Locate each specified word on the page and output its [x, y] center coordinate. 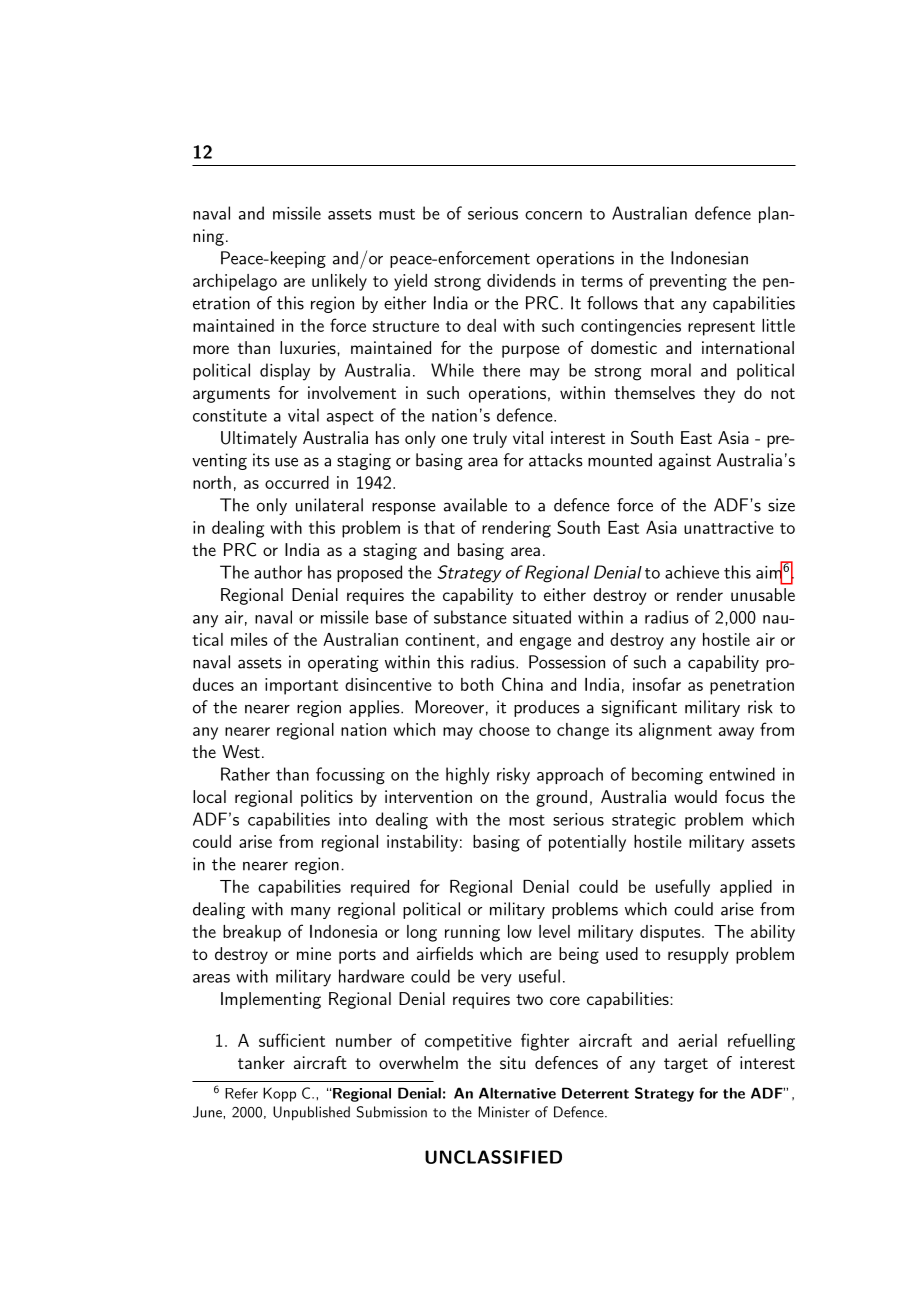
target [686, 1065]
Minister [504, 1112]
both [477, 684]
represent [721, 328]
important [301, 686]
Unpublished [311, 1113]
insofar [657, 684]
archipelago [235, 282]
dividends [521, 280]
